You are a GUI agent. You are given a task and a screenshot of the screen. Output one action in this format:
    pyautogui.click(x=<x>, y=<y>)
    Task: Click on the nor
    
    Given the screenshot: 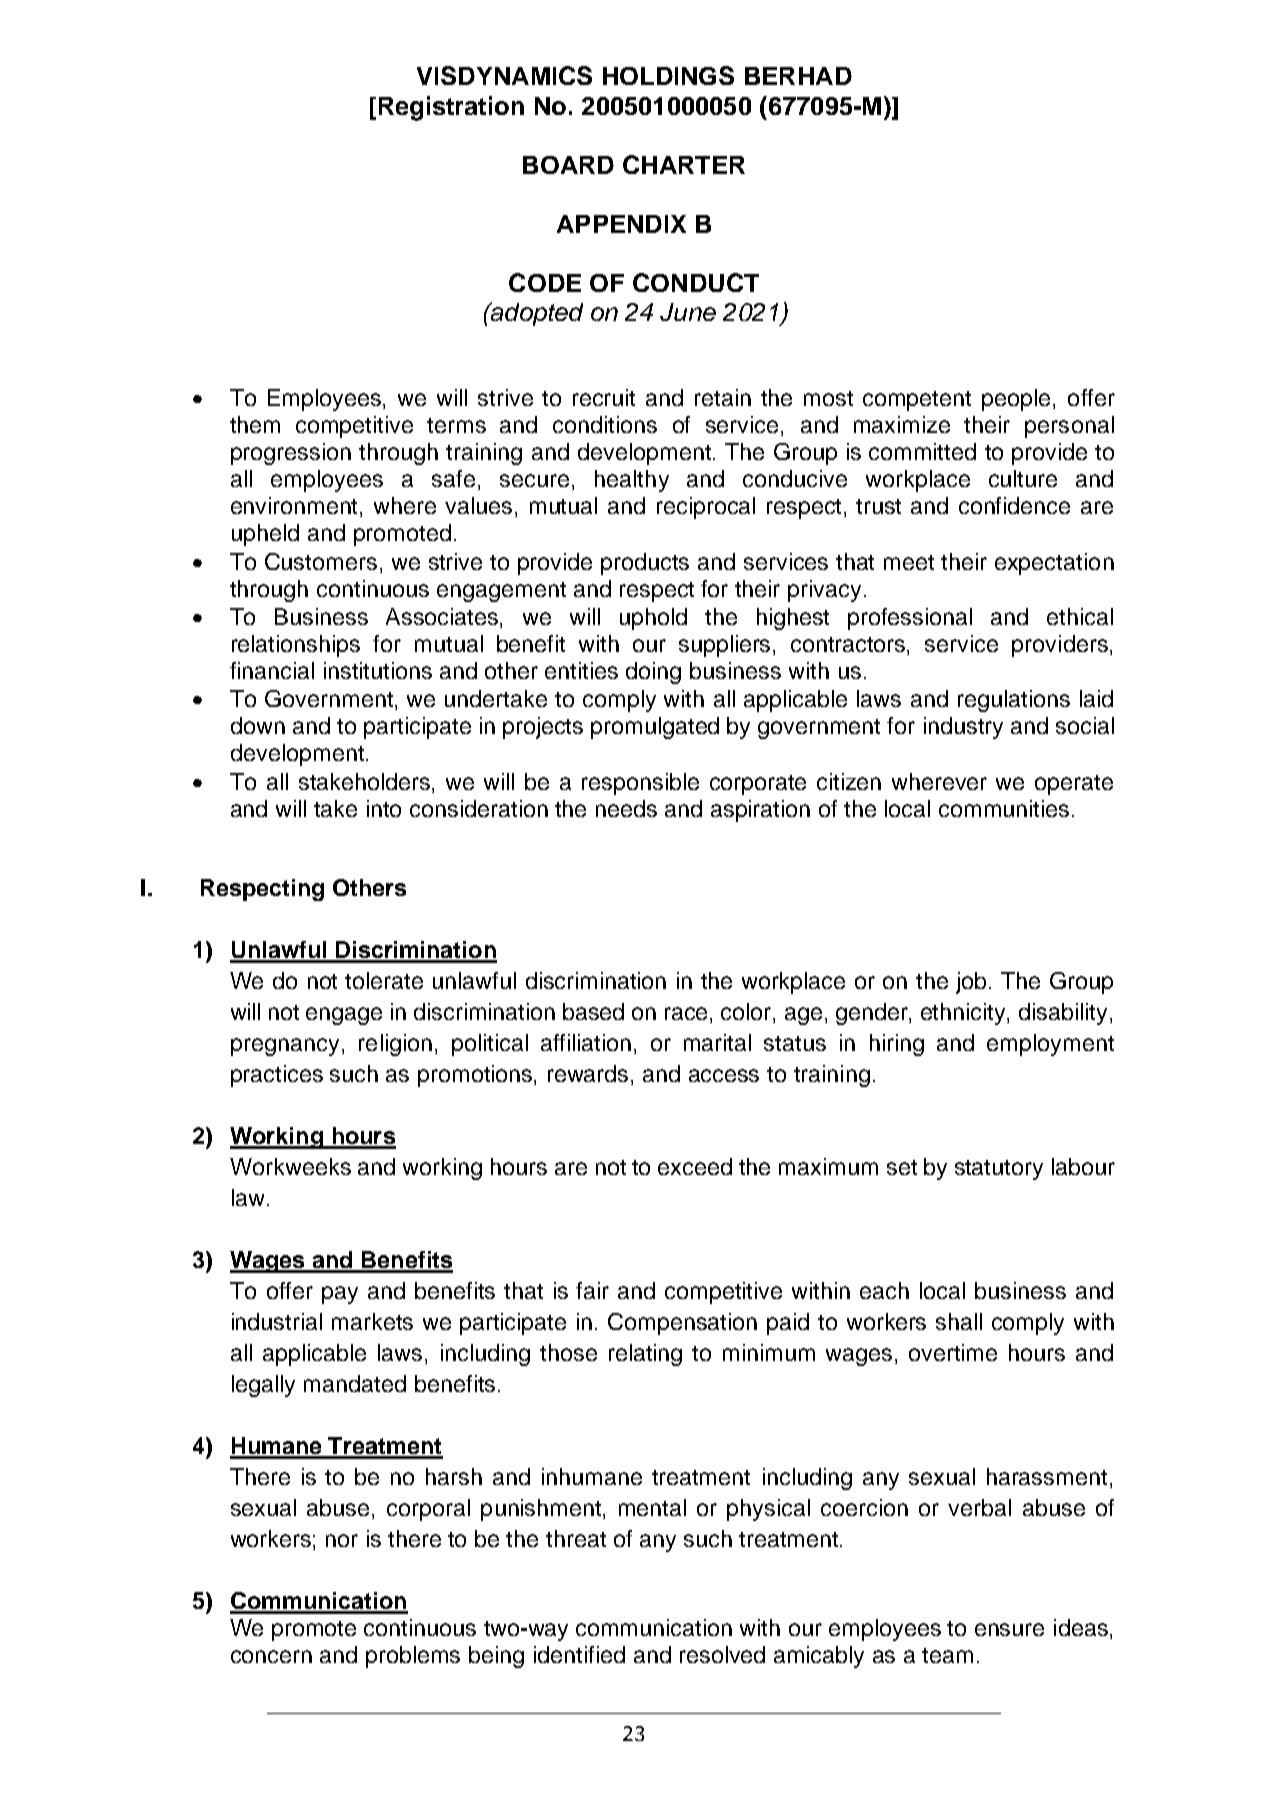 What is the action you would take?
    pyautogui.click(x=342, y=1540)
